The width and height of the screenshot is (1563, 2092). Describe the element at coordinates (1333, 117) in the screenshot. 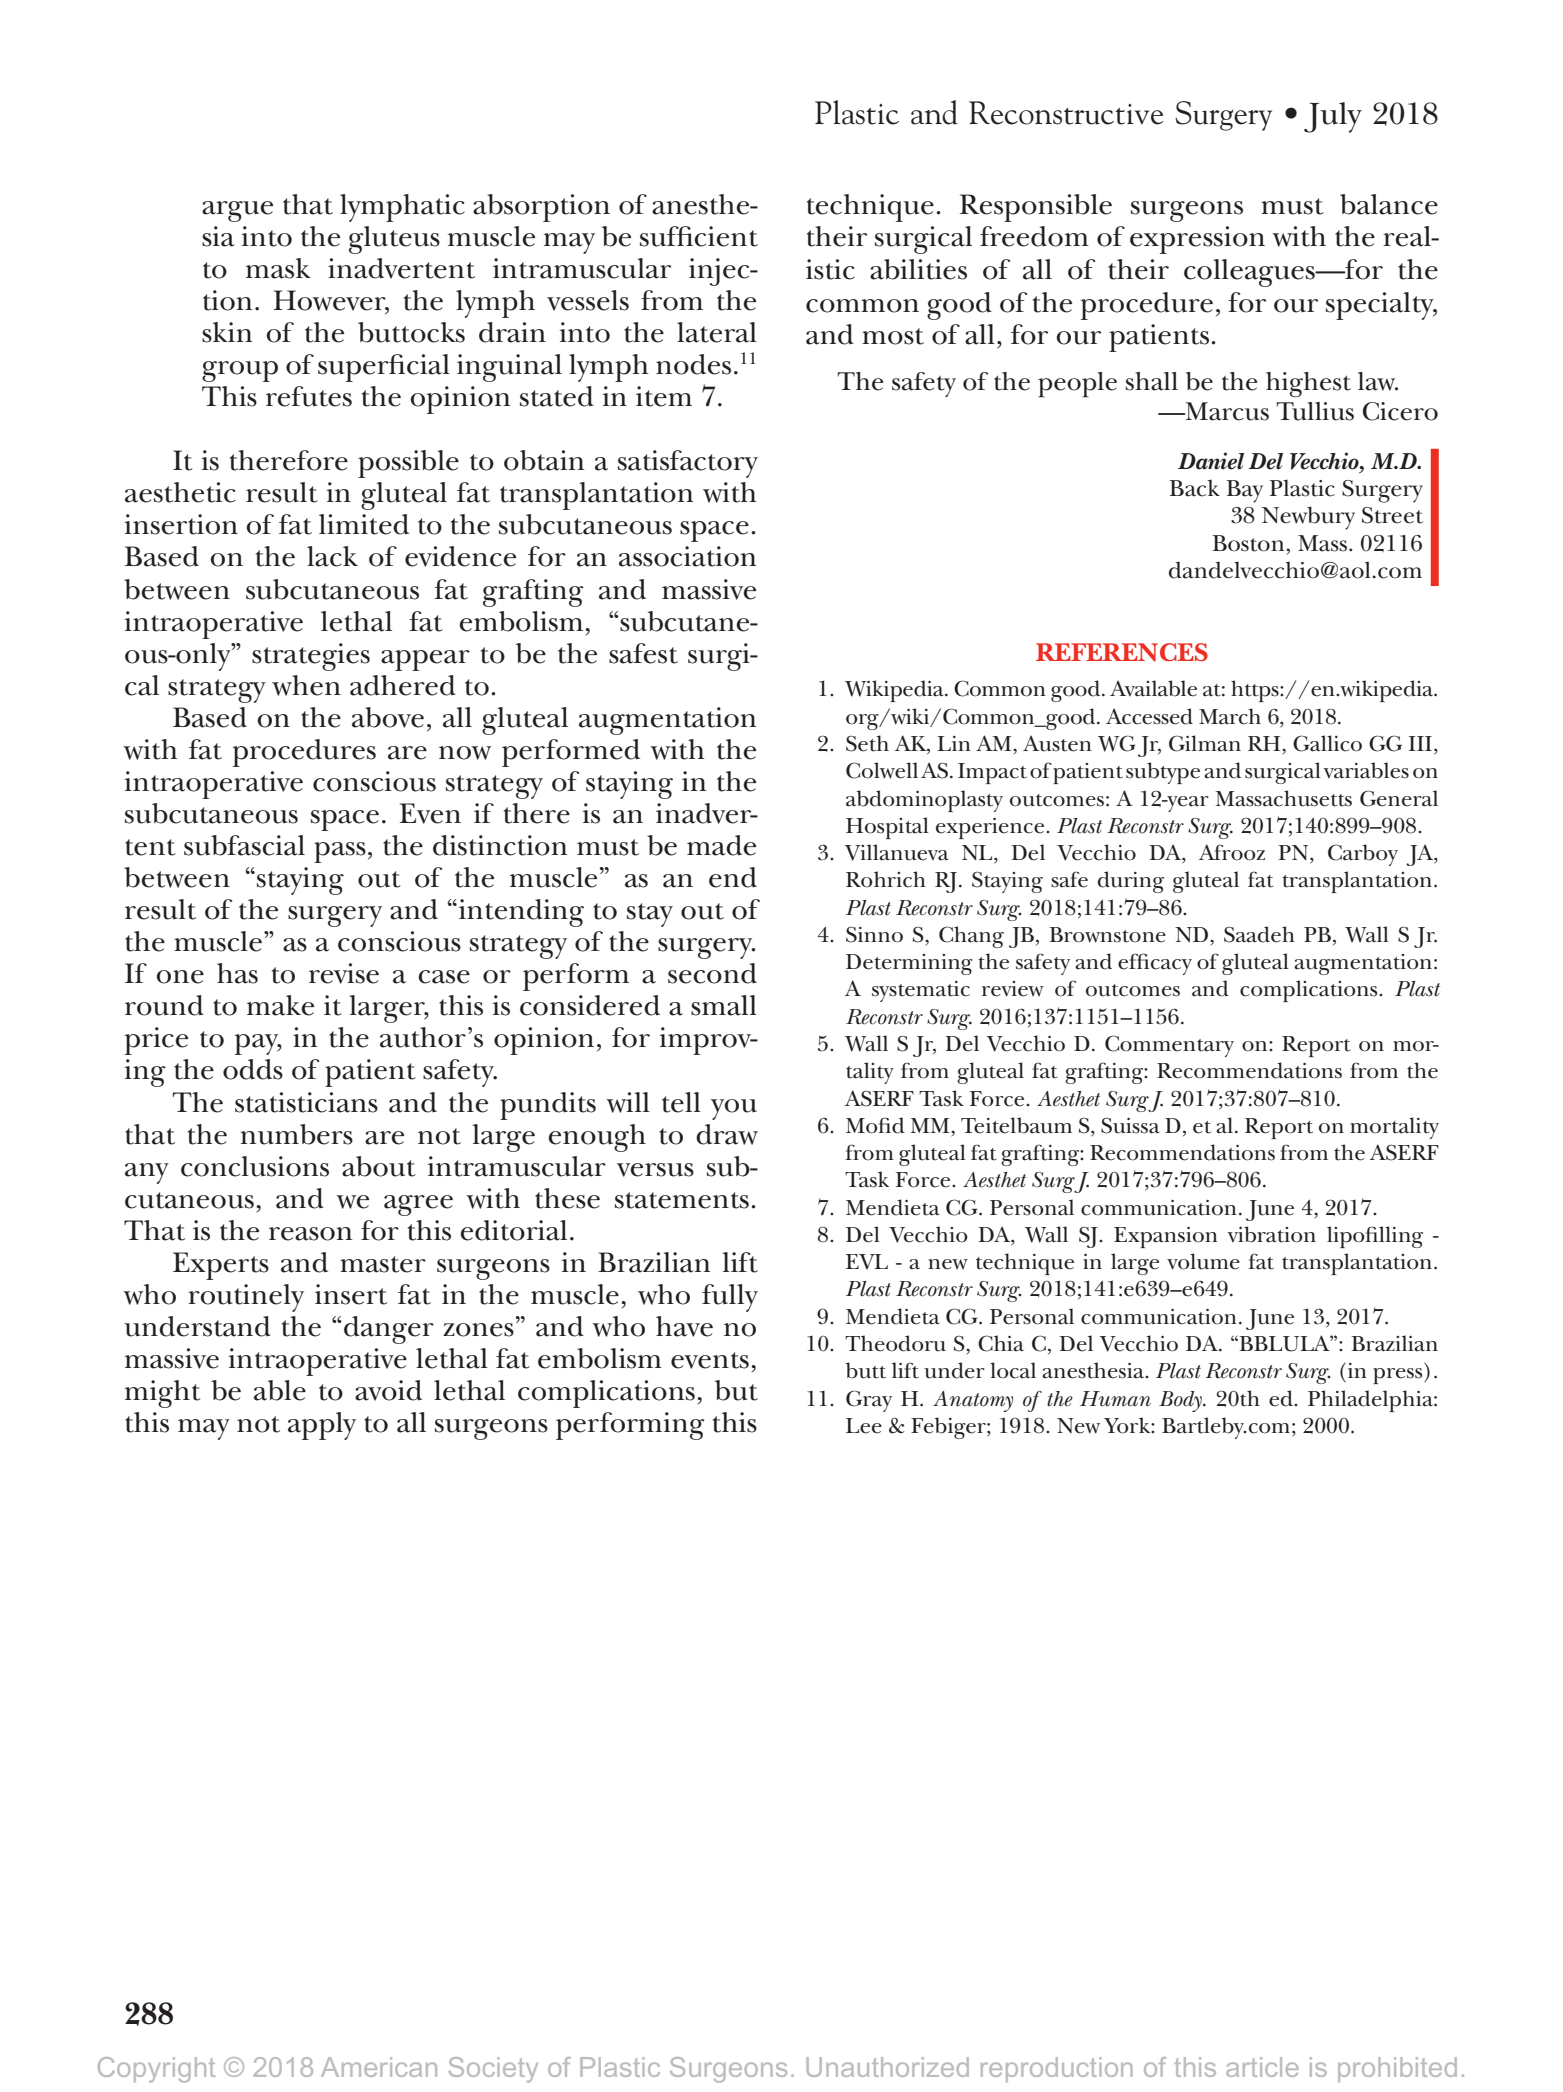

I see `July` at that location.
